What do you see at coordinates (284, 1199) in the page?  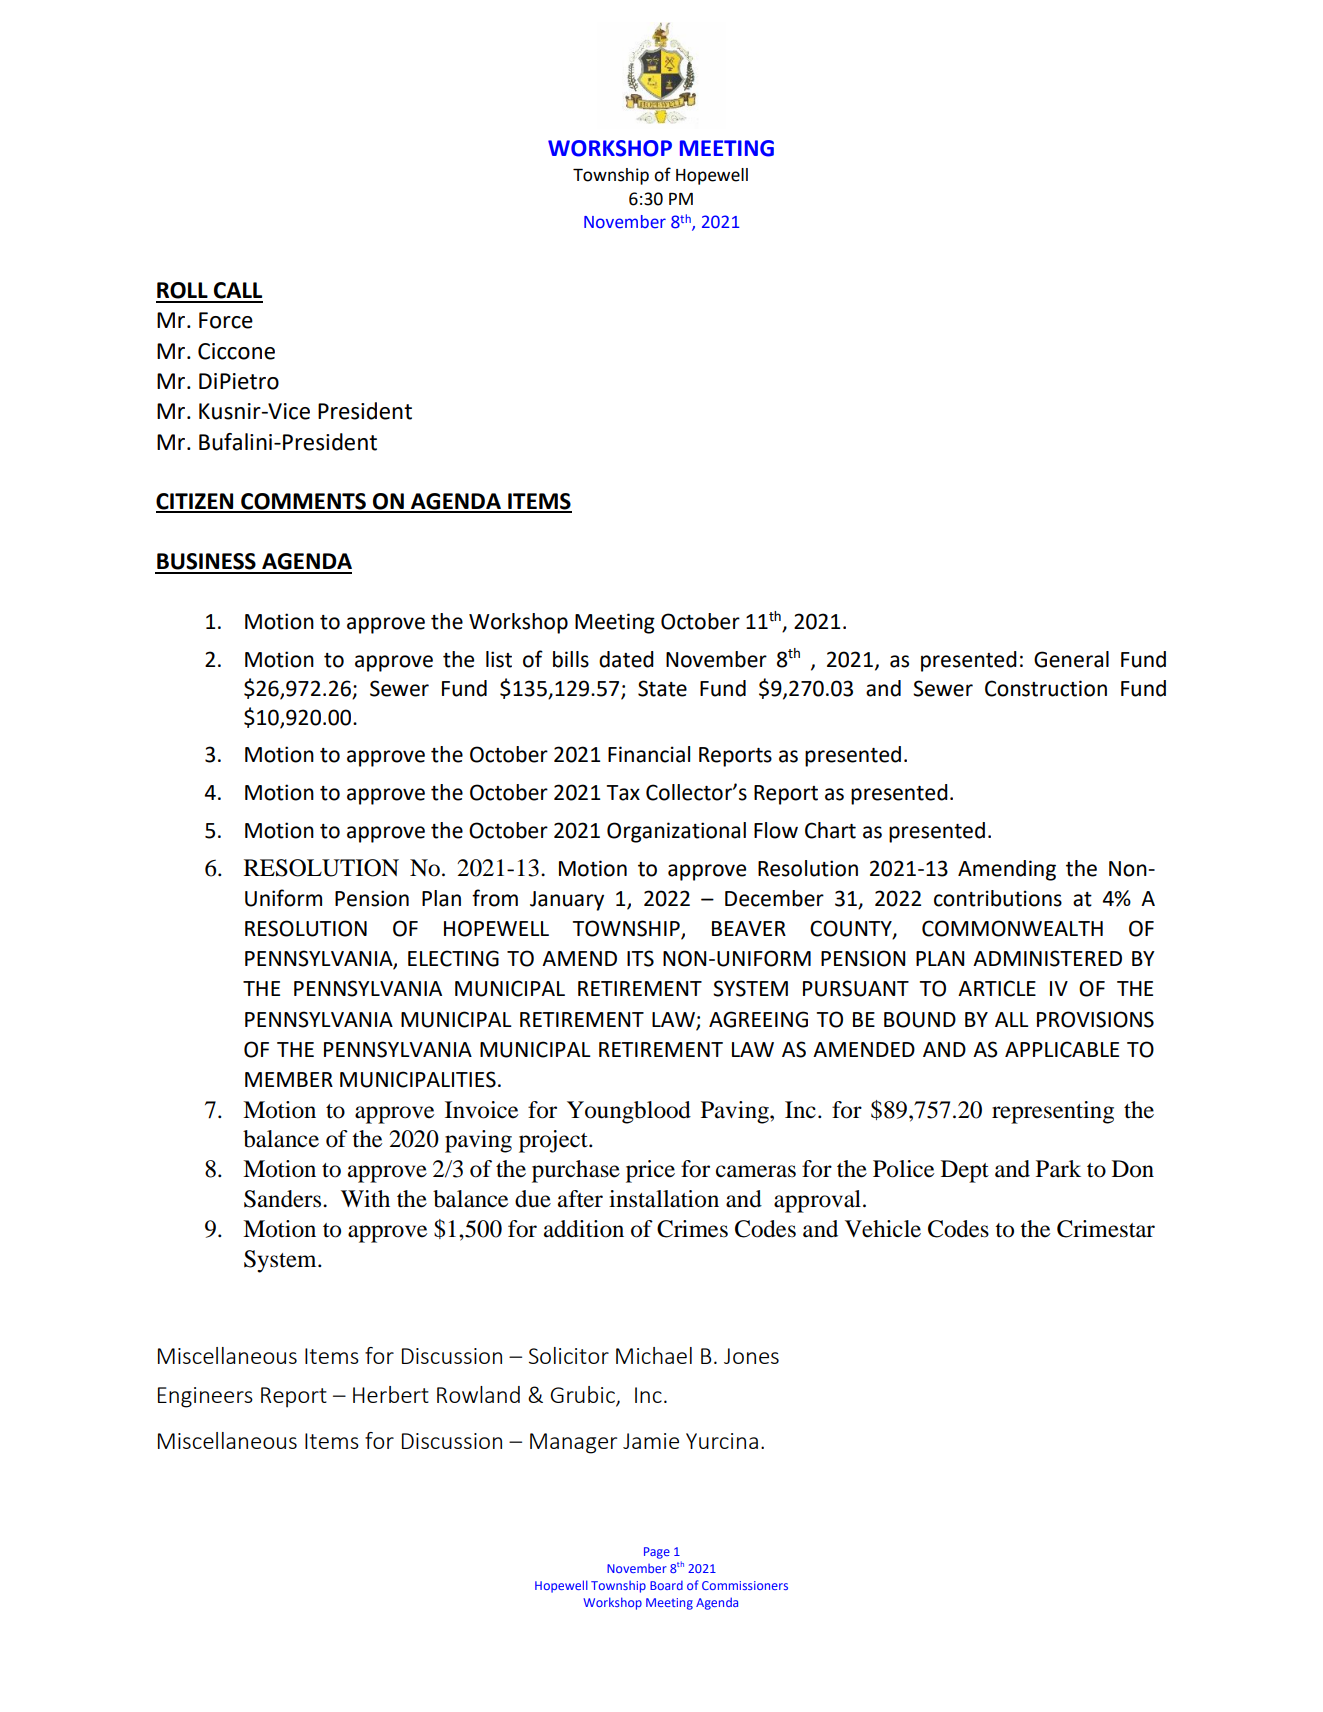 I see `Sanders` at bounding box center [284, 1199].
